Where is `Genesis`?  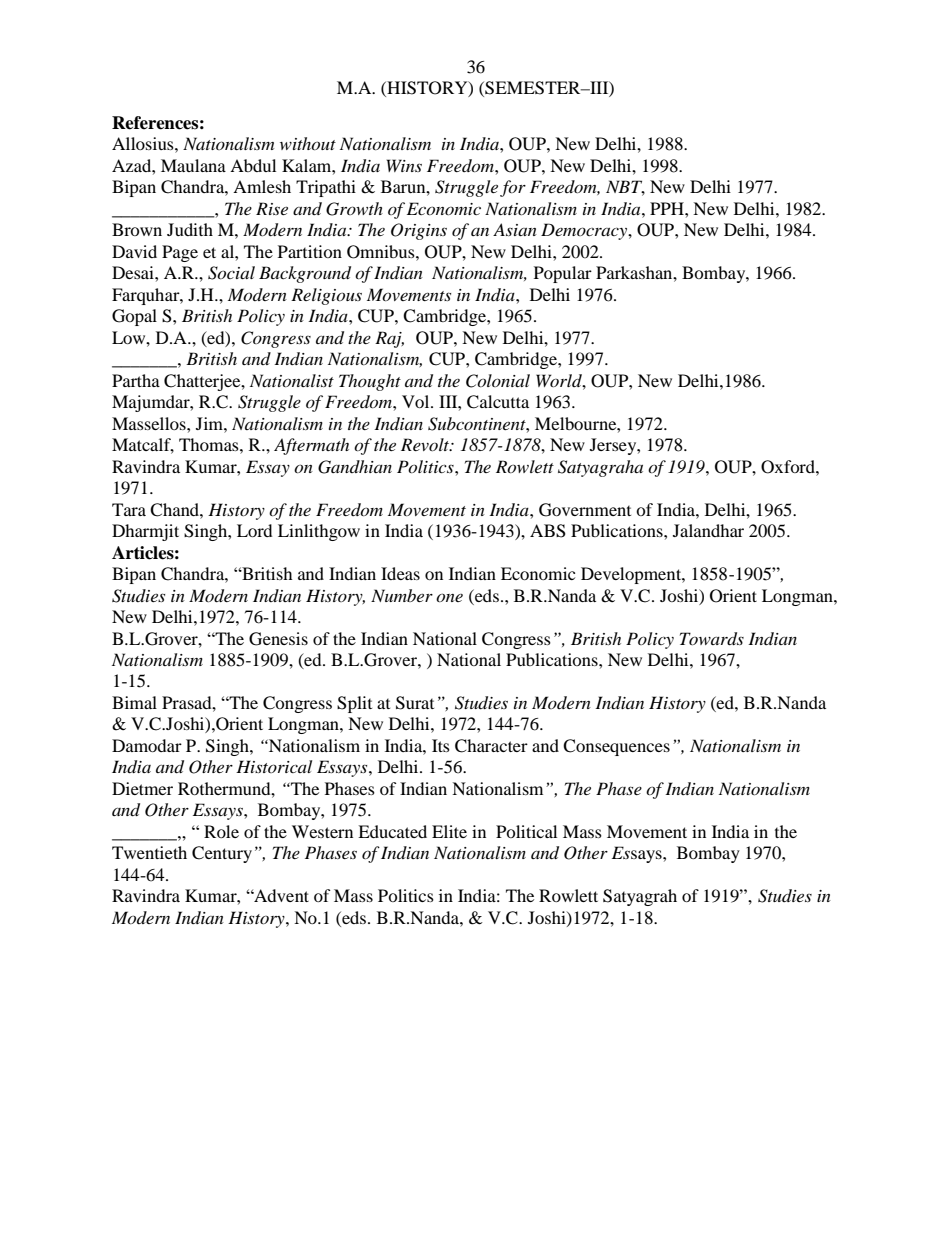
Genesis is located at coordinates (278, 639).
